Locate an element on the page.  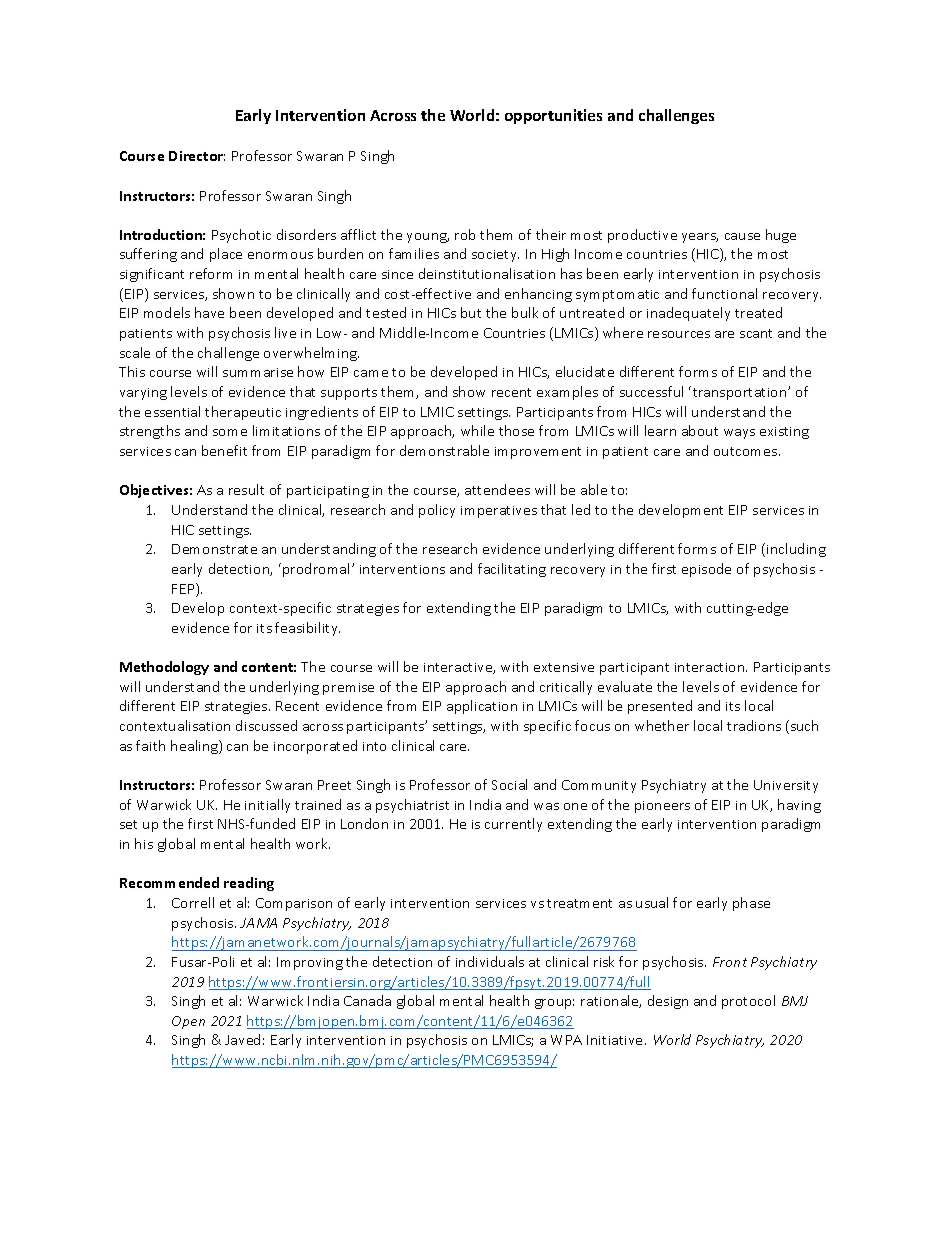
episode is located at coordinates (706, 570).
